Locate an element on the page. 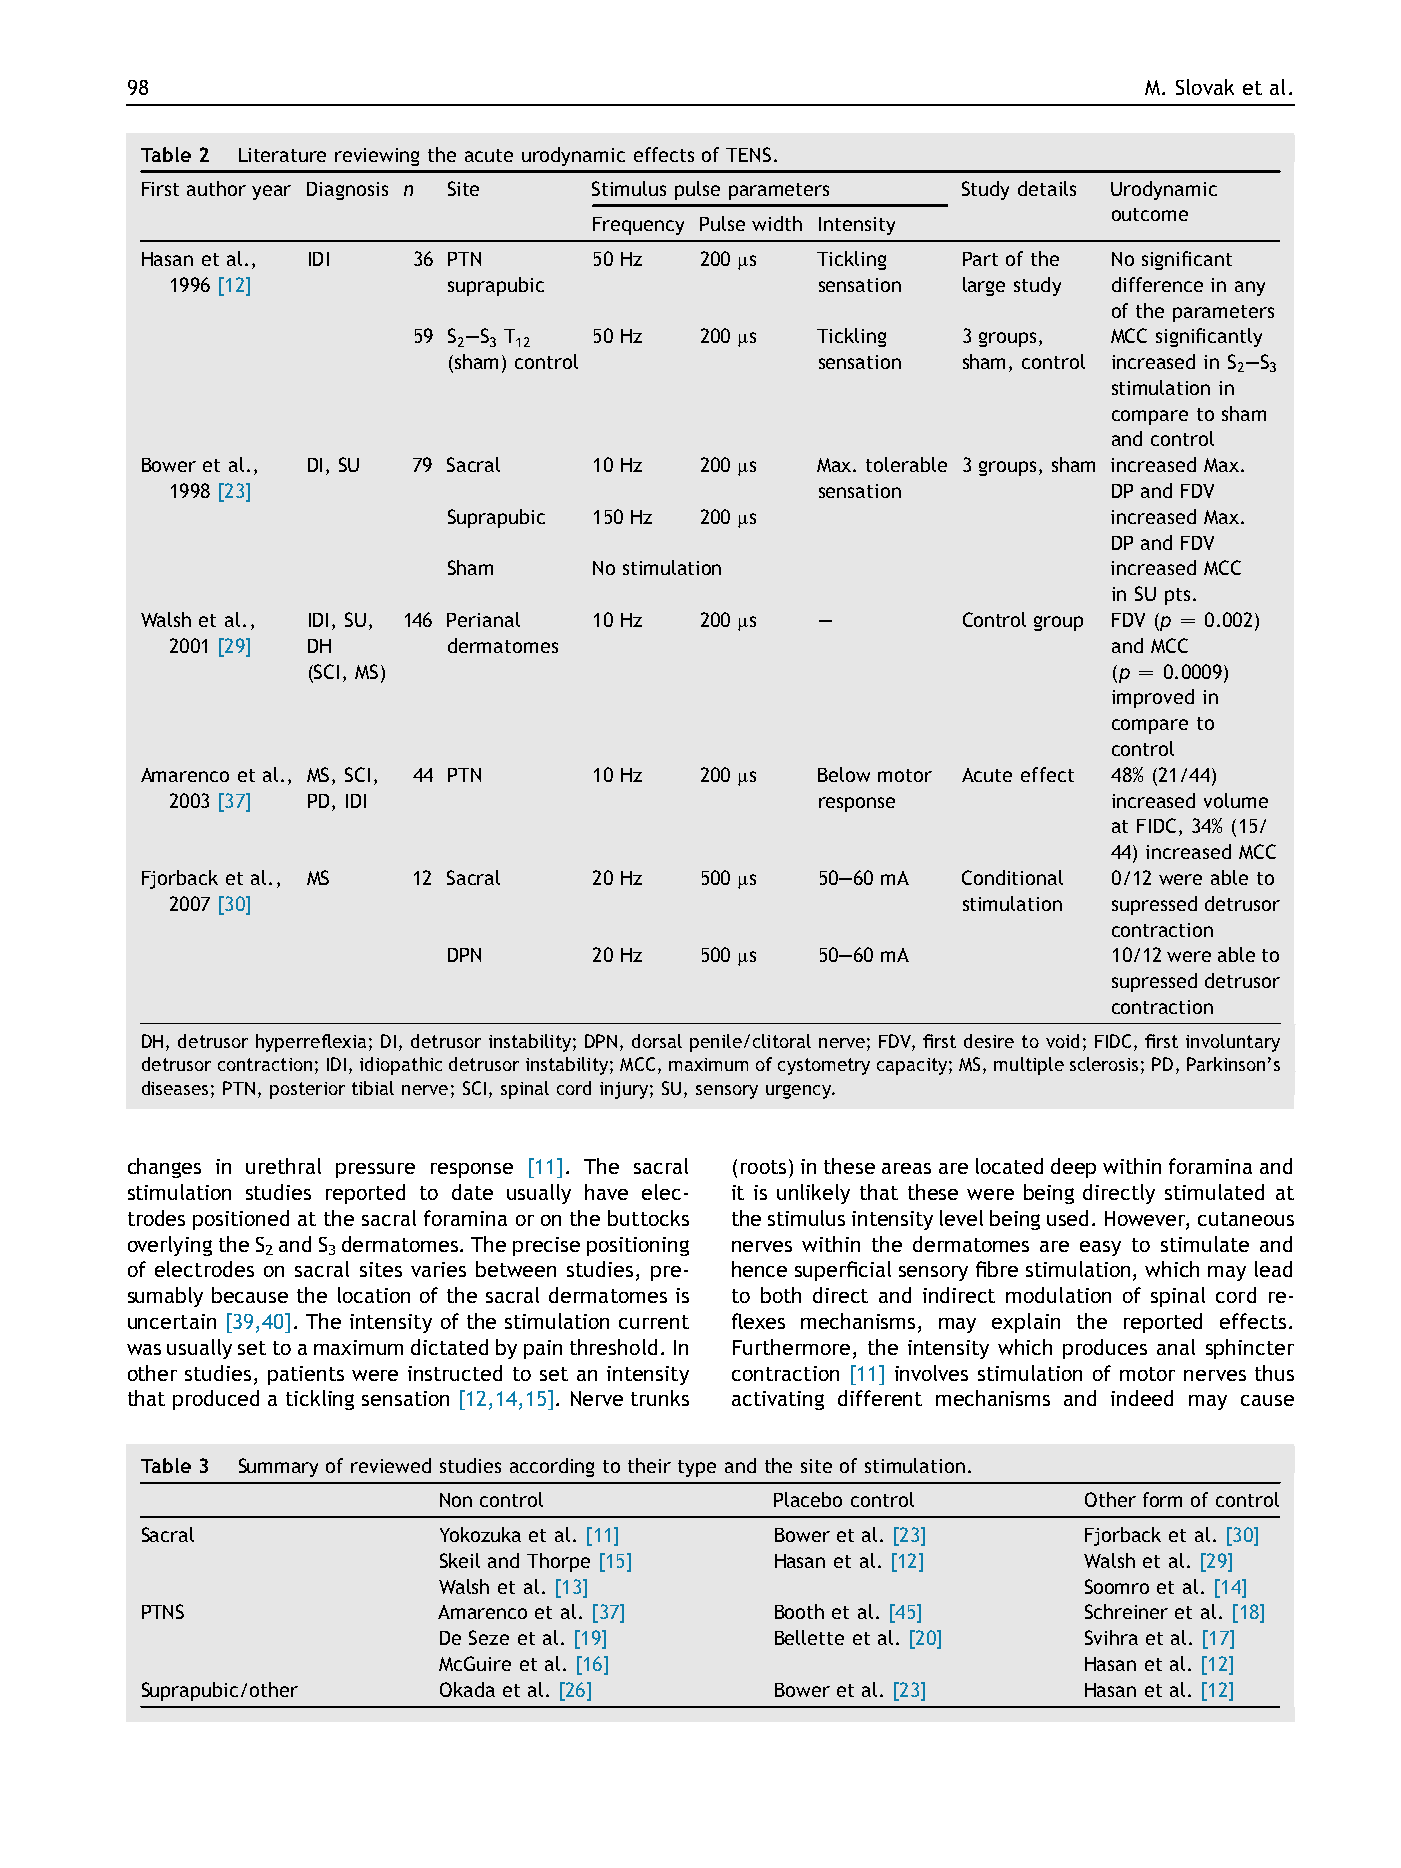  Conditional is located at coordinates (1012, 877).
